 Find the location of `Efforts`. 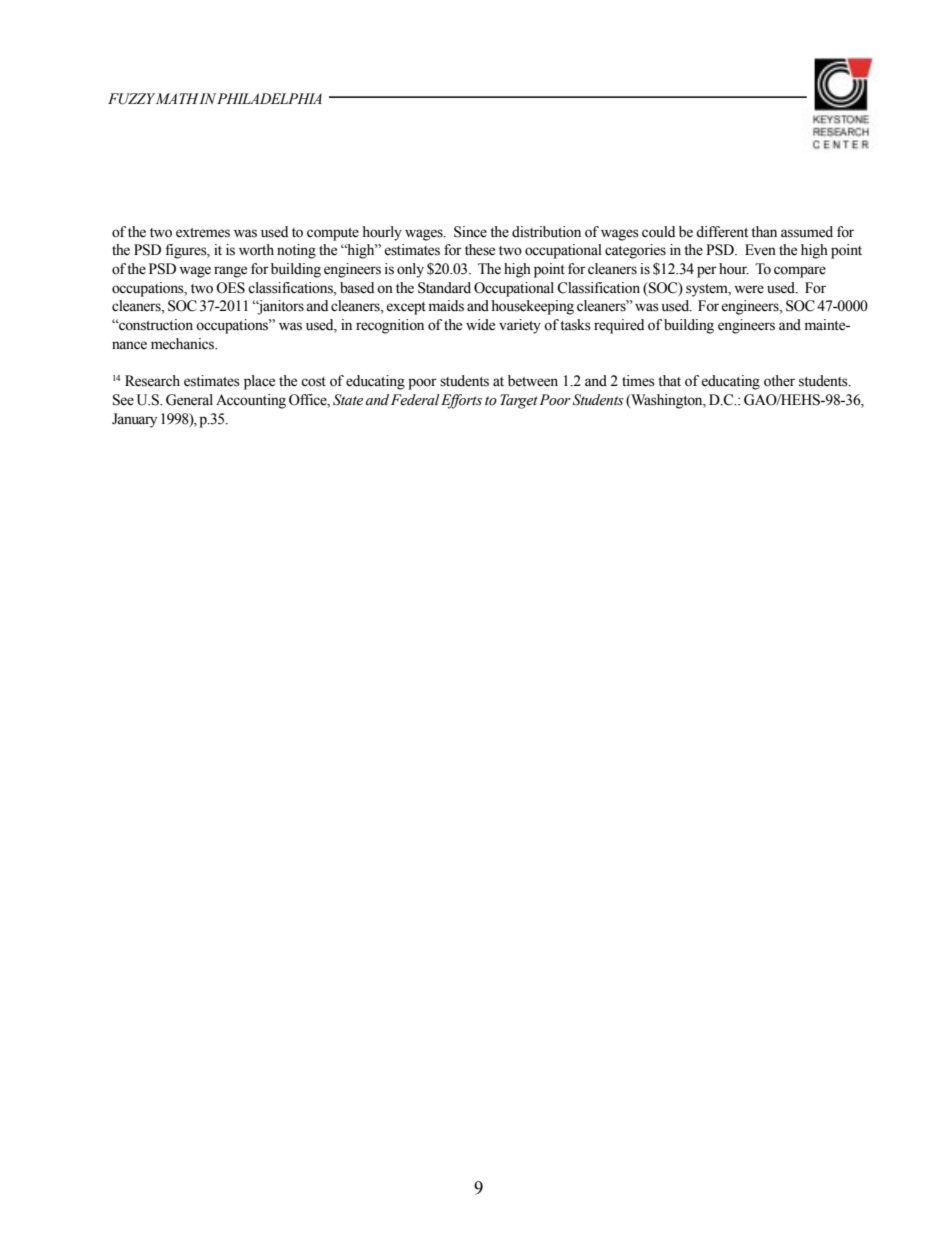

Efforts is located at coordinates (461, 401).
